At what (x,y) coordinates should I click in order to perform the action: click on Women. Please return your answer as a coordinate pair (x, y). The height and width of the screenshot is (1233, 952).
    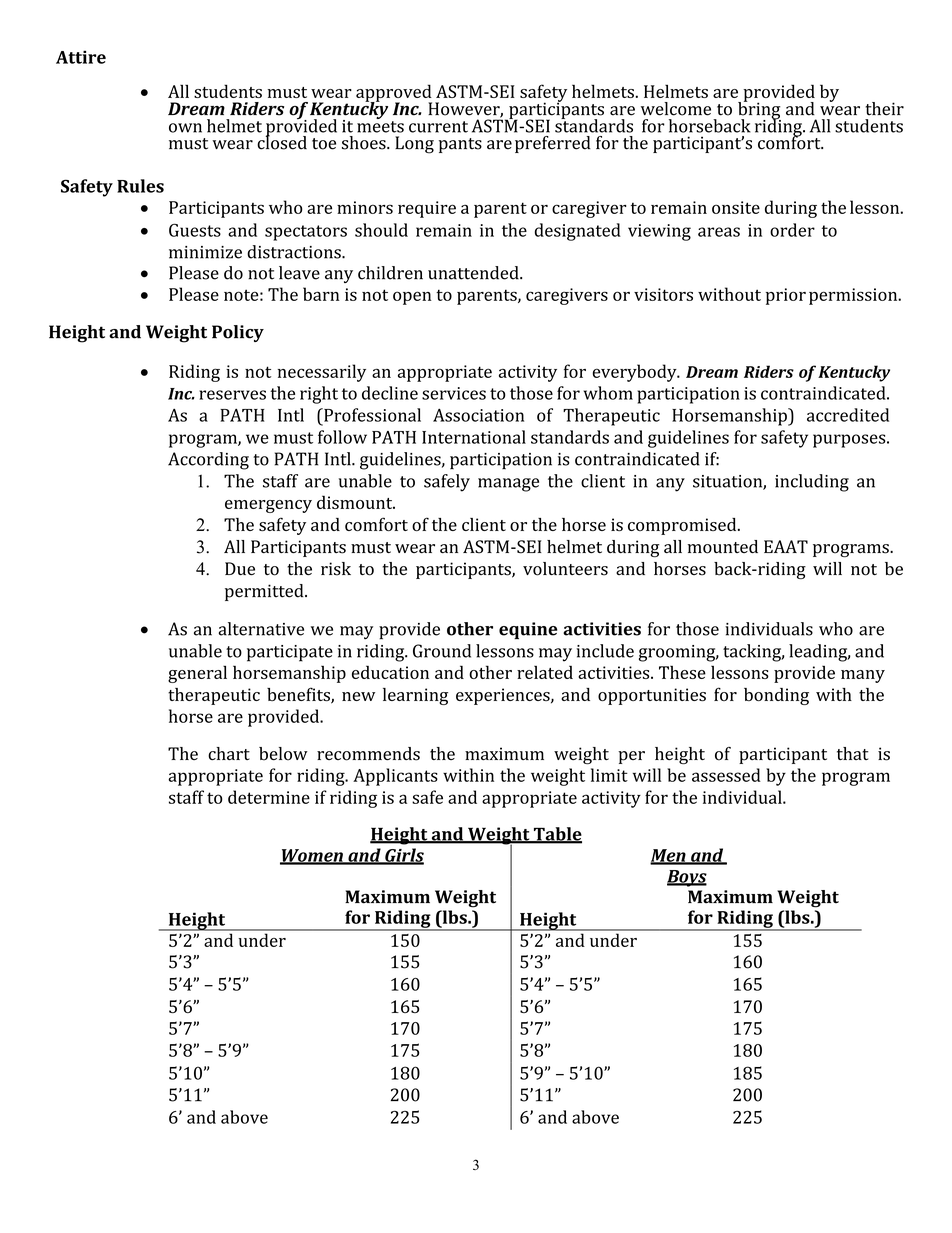
    Looking at the image, I should click on (312, 856).
